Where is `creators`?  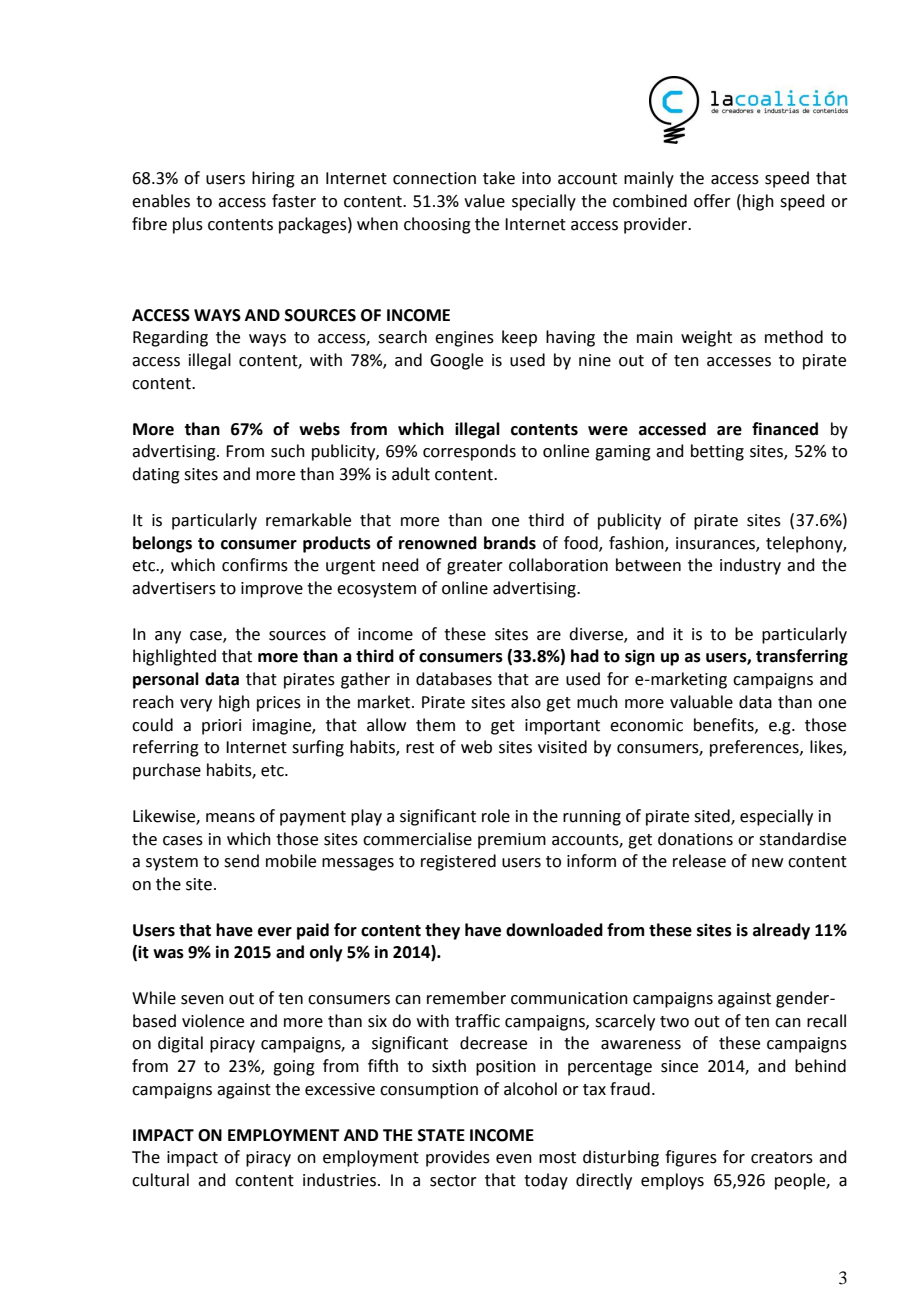 creators is located at coordinates (782, 1158).
